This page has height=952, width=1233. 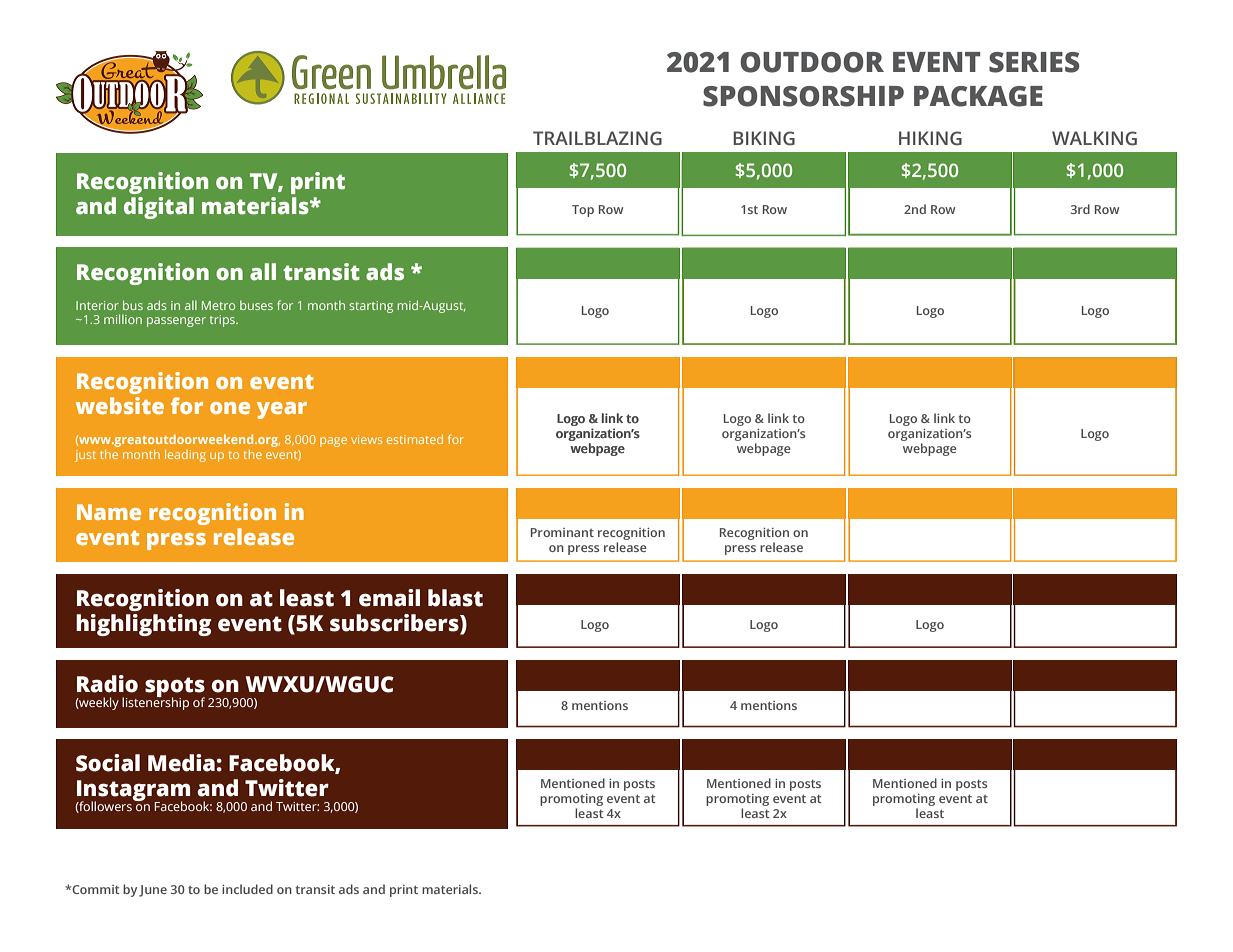 I want to click on subscribers, so click(x=395, y=623).
